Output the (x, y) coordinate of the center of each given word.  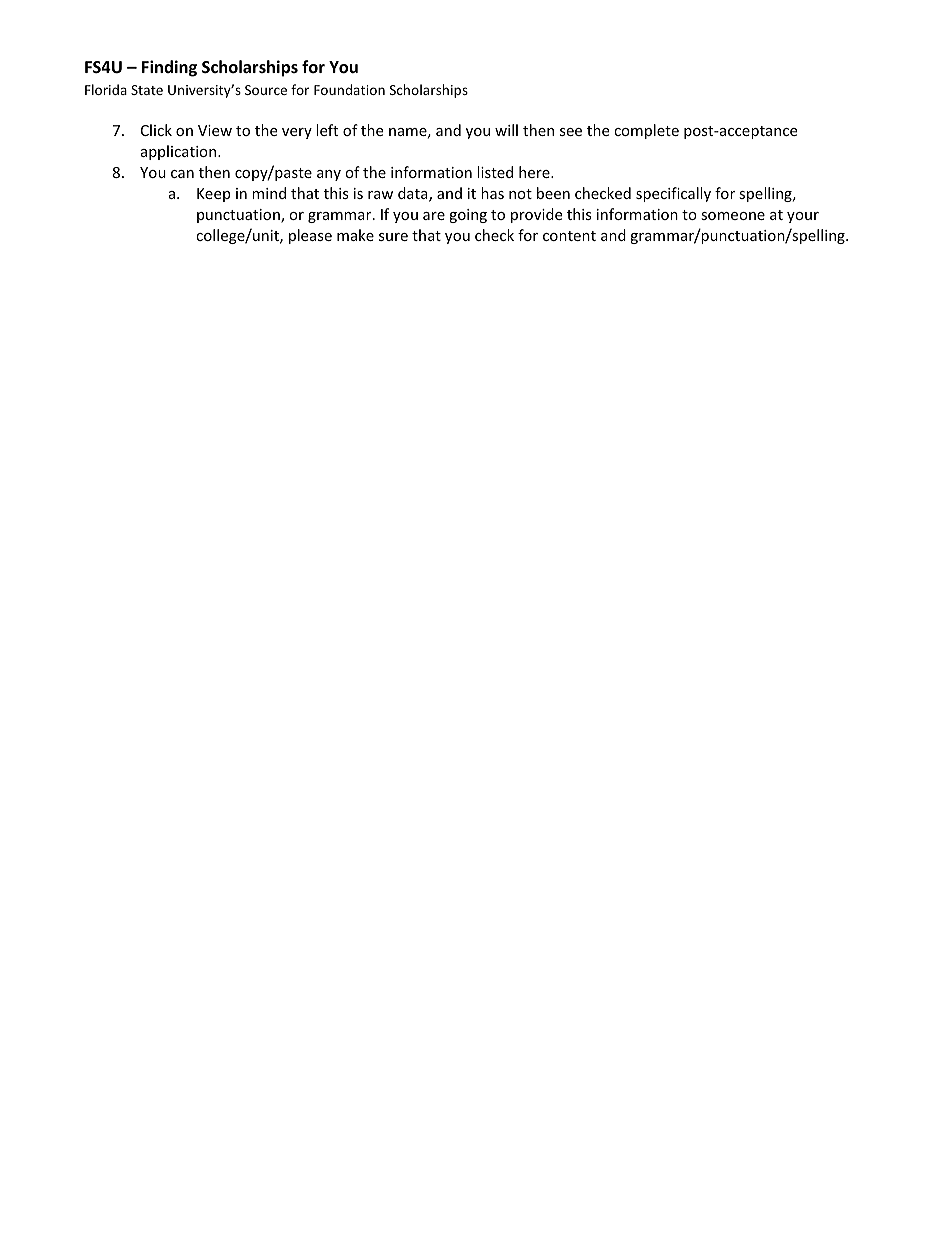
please (310, 236)
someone (733, 216)
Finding (169, 68)
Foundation (349, 89)
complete (646, 131)
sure (393, 237)
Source (266, 90)
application (180, 152)
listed (495, 172)
